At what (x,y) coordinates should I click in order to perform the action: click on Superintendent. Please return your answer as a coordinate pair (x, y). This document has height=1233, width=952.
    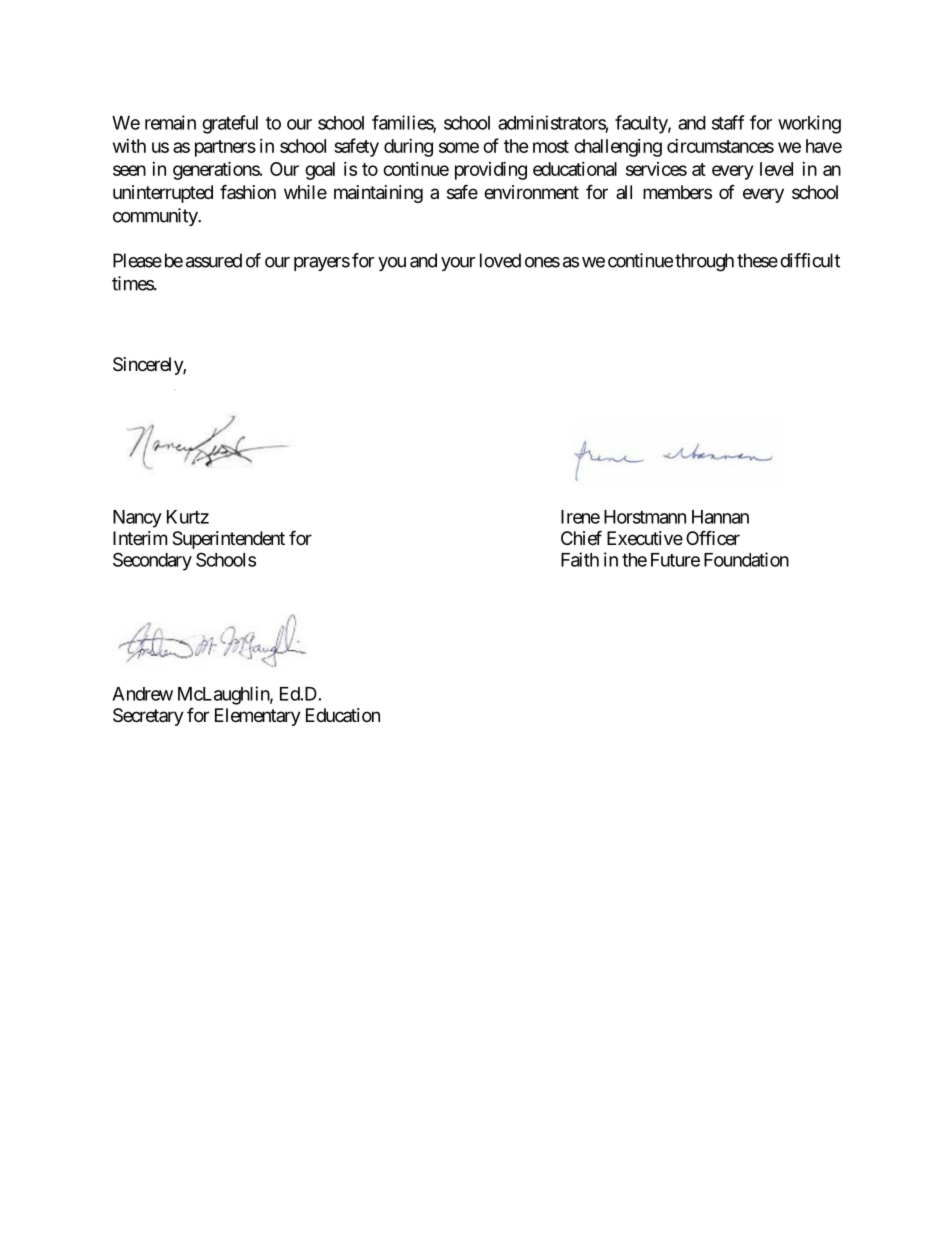
    Looking at the image, I should click on (228, 540).
